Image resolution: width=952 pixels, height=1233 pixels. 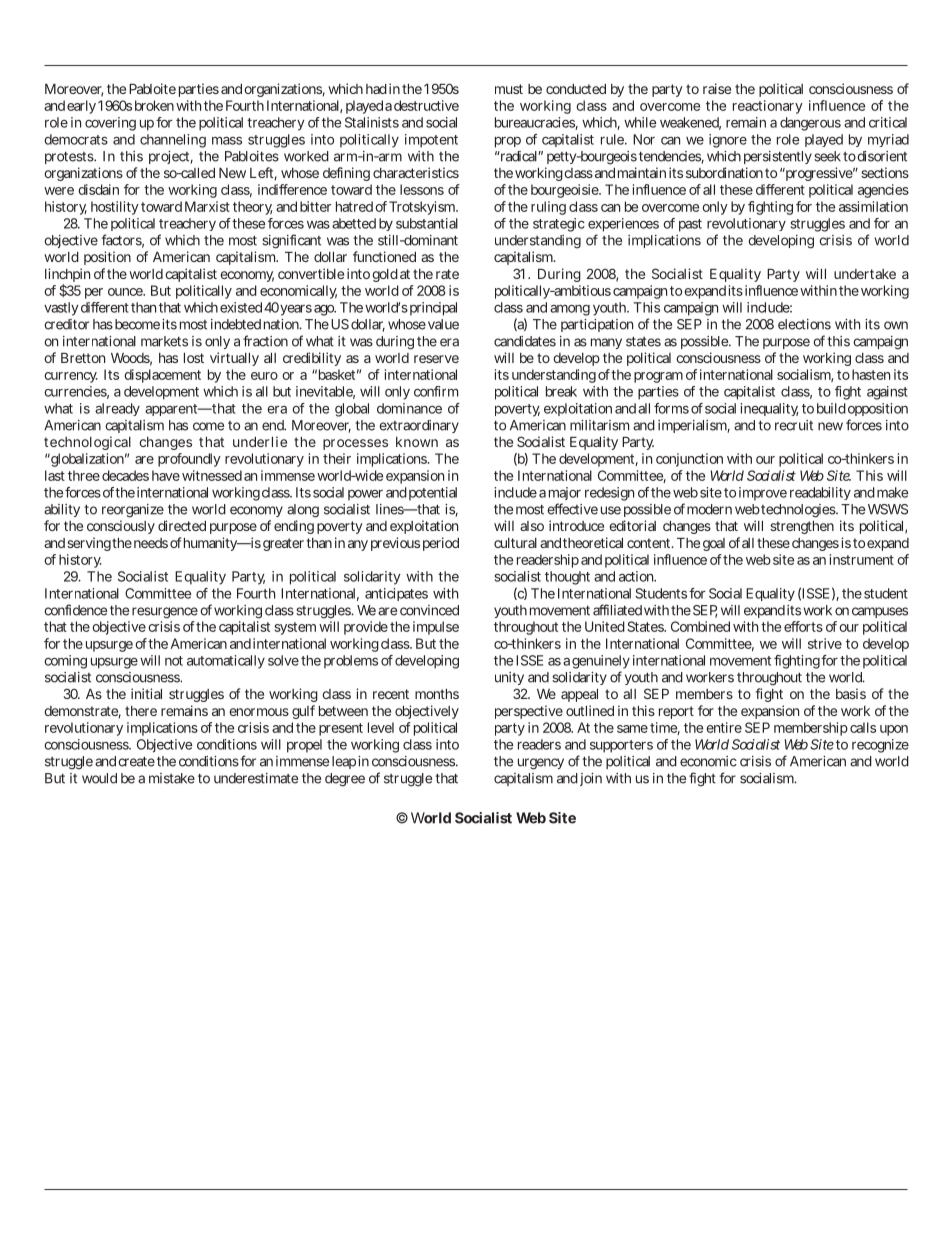 What do you see at coordinates (426, 105) in the image?
I see `destructive` at bounding box center [426, 105].
